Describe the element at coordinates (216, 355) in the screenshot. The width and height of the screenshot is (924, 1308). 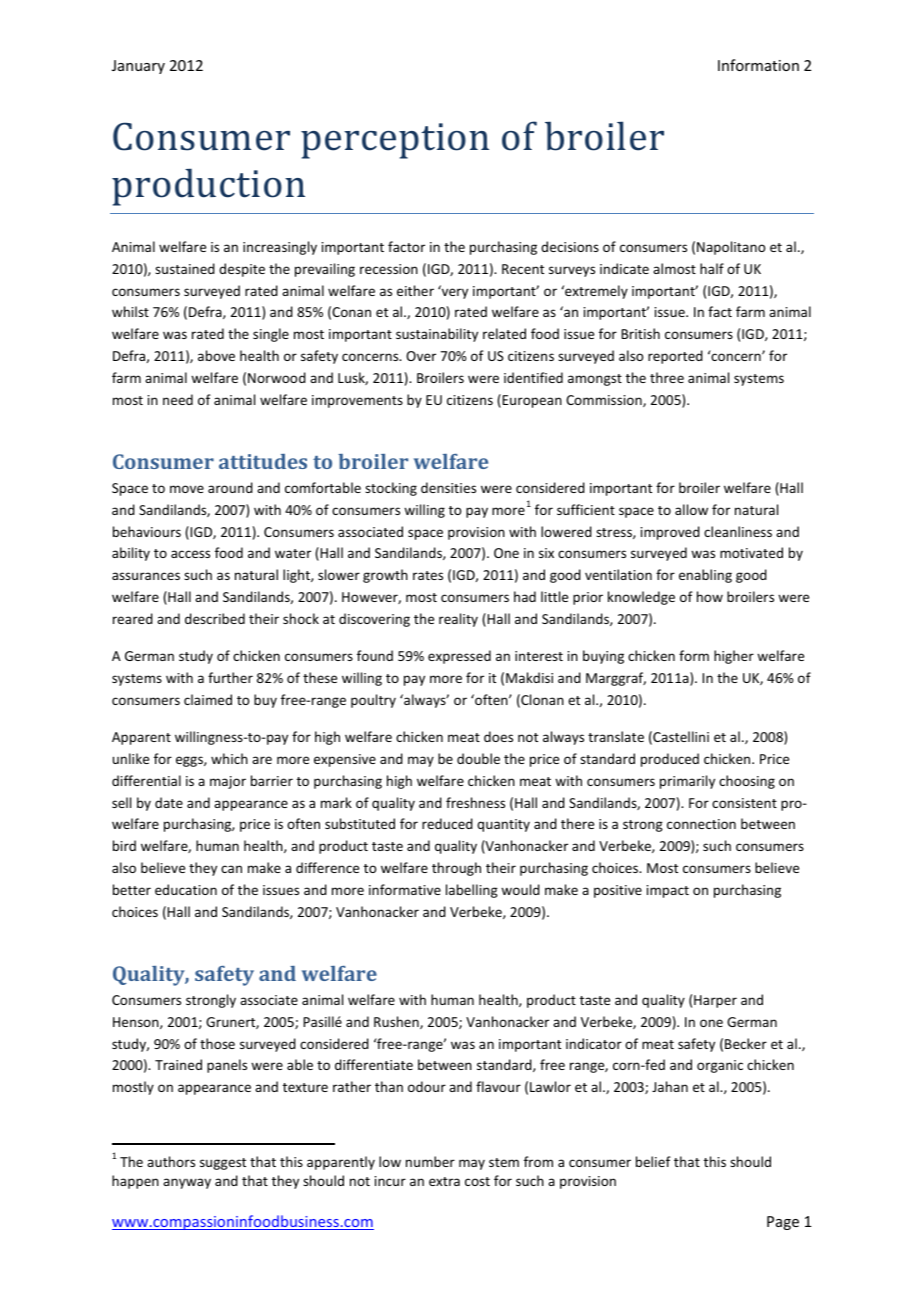
I see `above` at that location.
